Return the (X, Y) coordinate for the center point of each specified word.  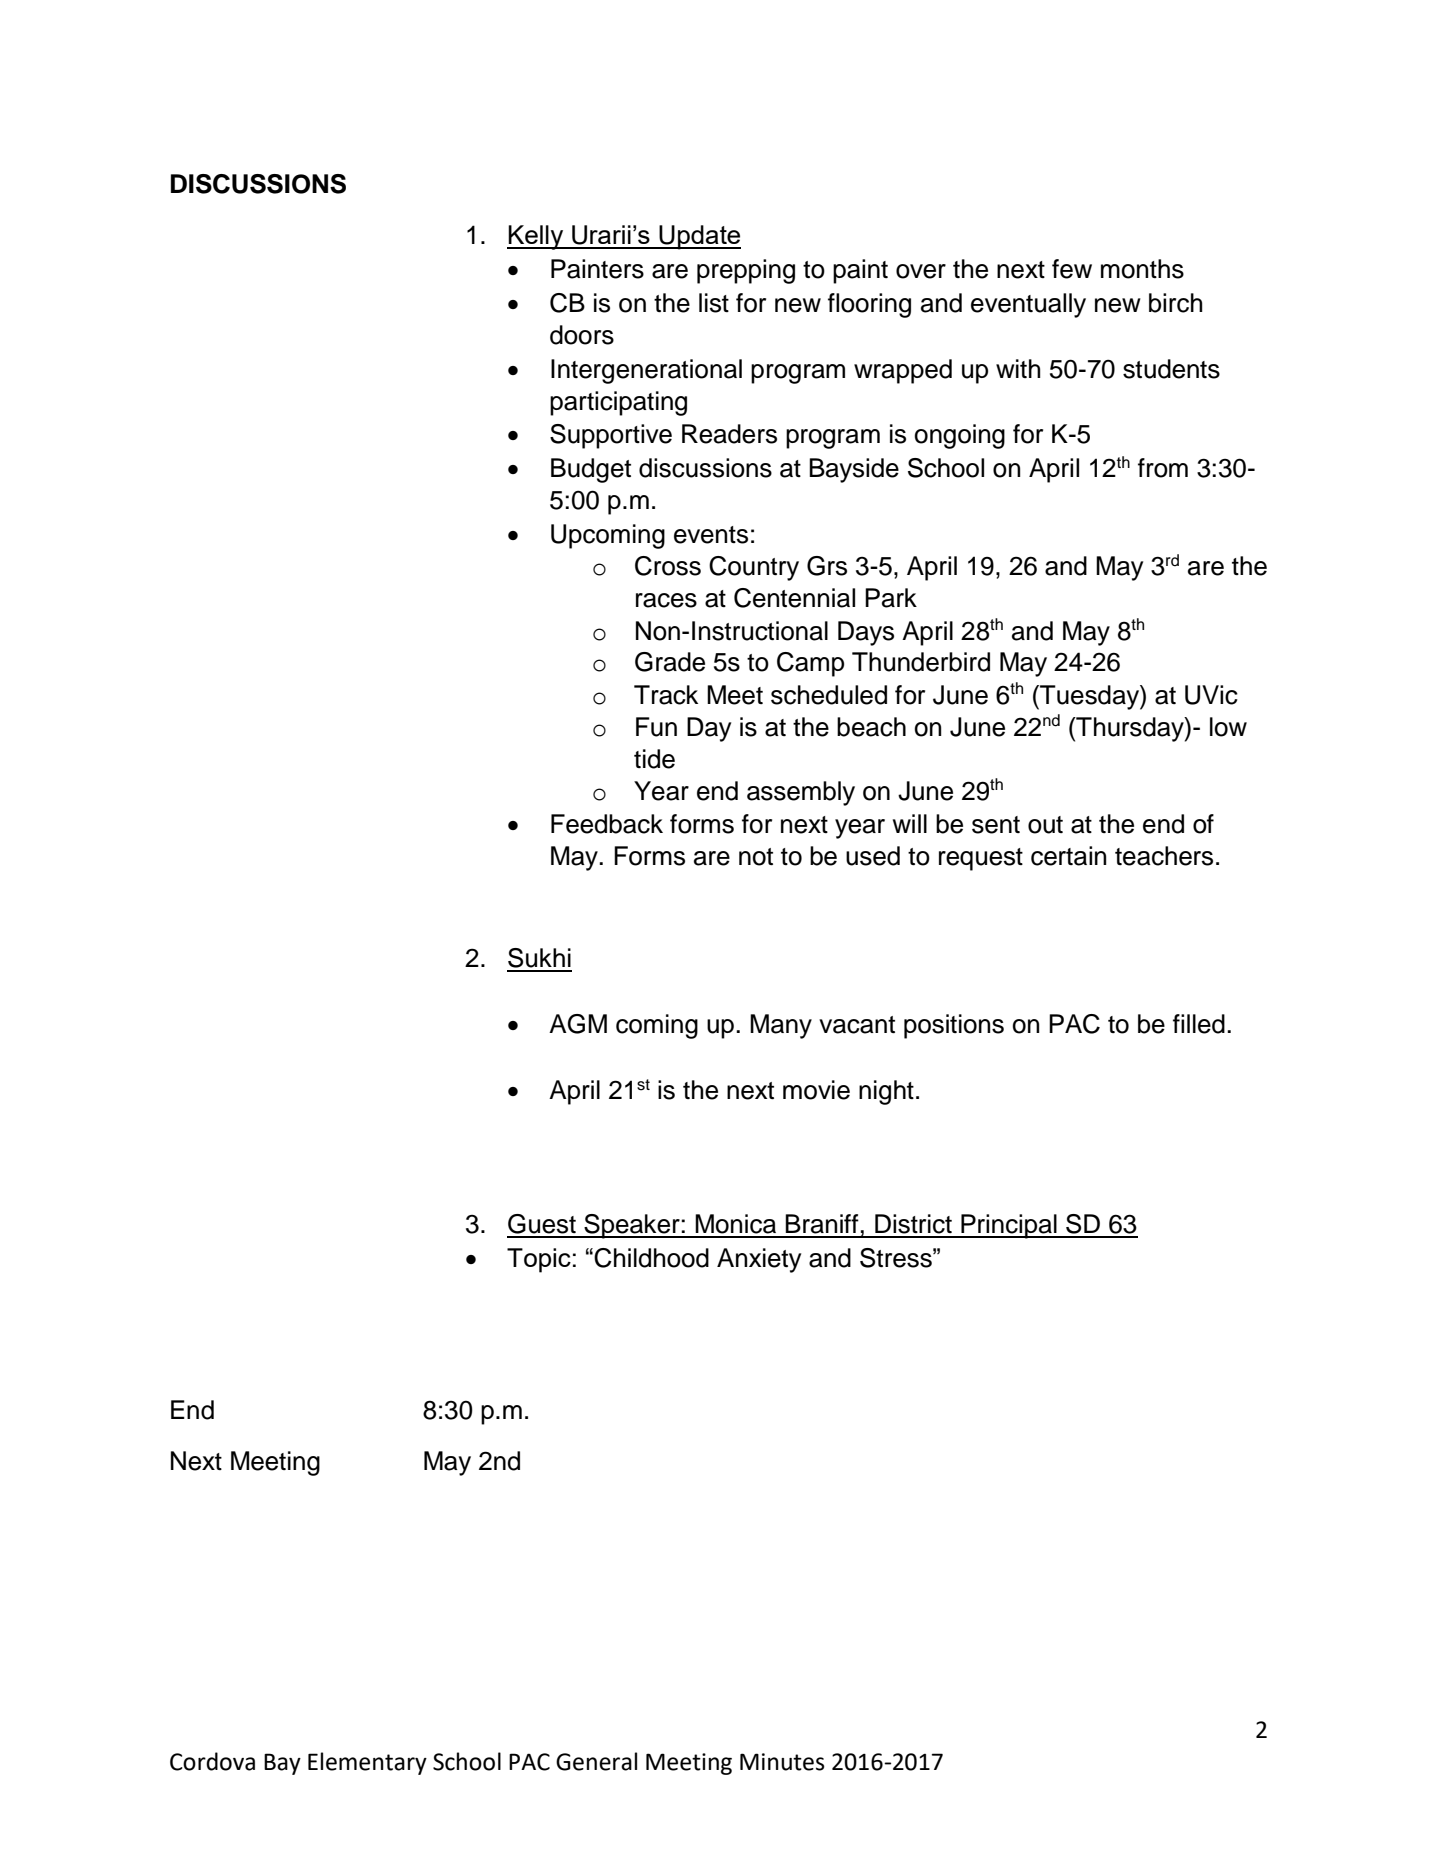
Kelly (536, 237)
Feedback (607, 824)
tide (654, 759)
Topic (539, 1260)
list (714, 303)
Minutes (782, 1762)
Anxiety (759, 1260)
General (596, 1761)
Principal (1009, 1226)
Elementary (367, 1763)
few (1072, 269)
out (1045, 825)
